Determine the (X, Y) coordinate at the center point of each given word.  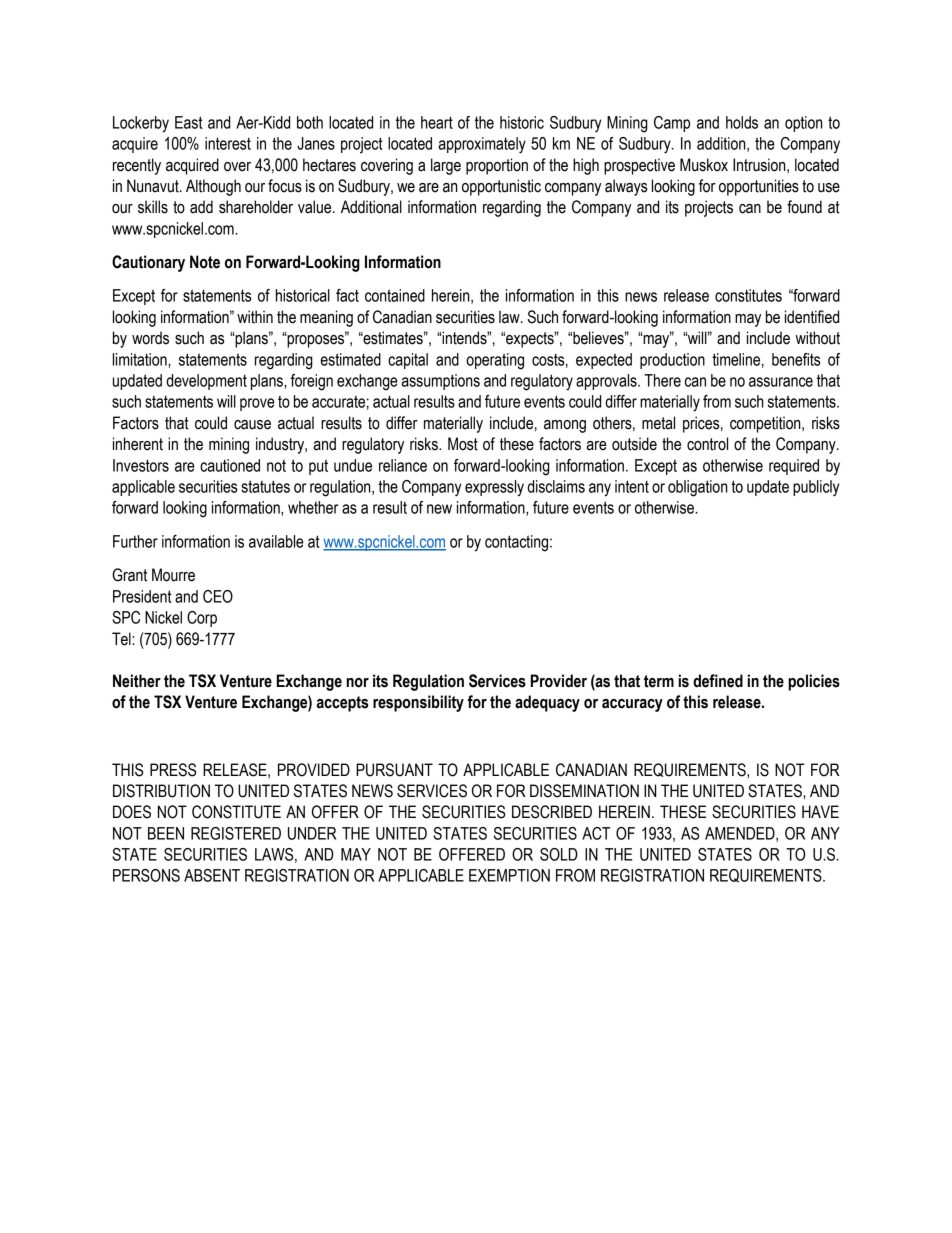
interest (228, 143)
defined (718, 681)
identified (812, 317)
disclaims (556, 486)
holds (742, 122)
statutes (265, 486)
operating (495, 361)
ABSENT (212, 875)
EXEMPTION (509, 875)
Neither (137, 681)
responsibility (418, 703)
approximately (482, 145)
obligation (698, 488)
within (255, 317)
